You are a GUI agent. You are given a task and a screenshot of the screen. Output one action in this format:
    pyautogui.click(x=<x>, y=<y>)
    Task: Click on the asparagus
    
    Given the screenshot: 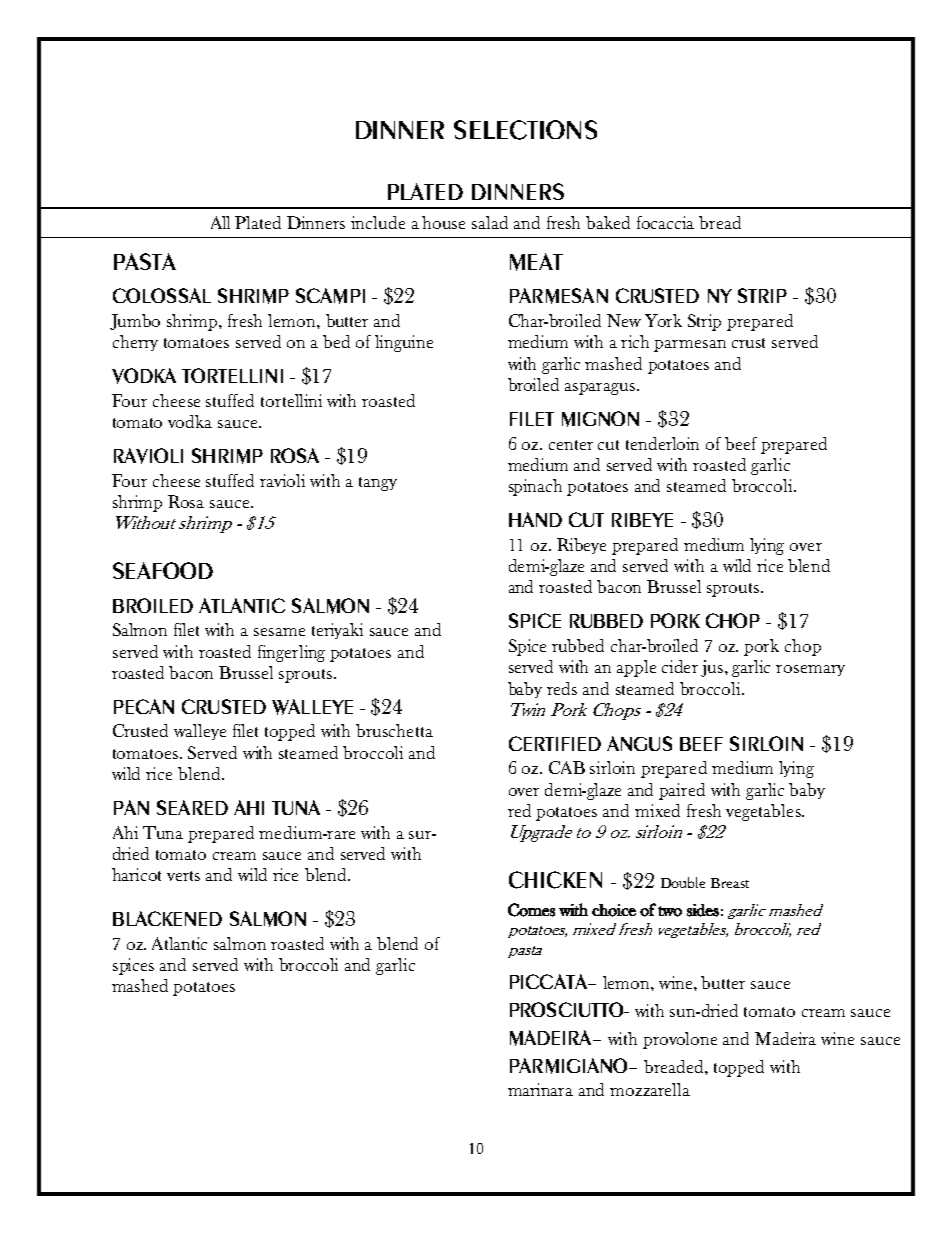 What is the action you would take?
    pyautogui.click(x=600, y=389)
